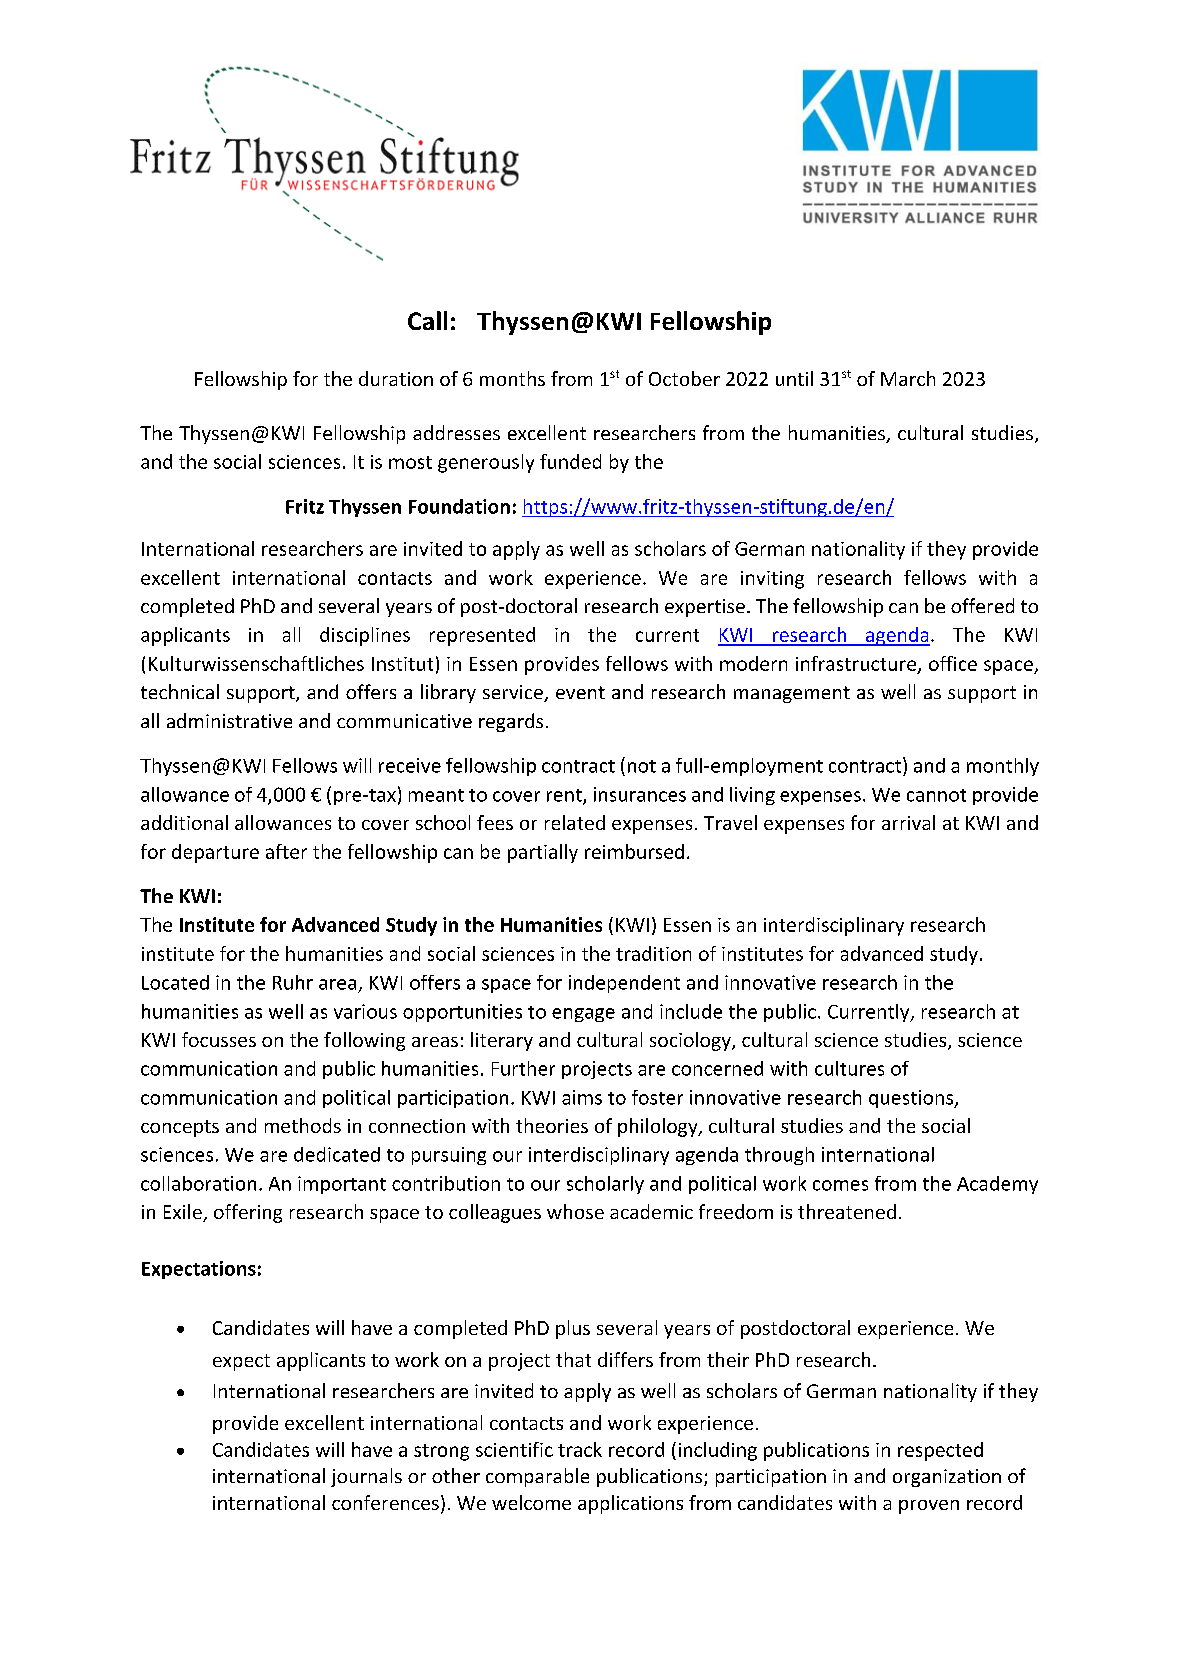  I want to click on questions, so click(912, 1099).
